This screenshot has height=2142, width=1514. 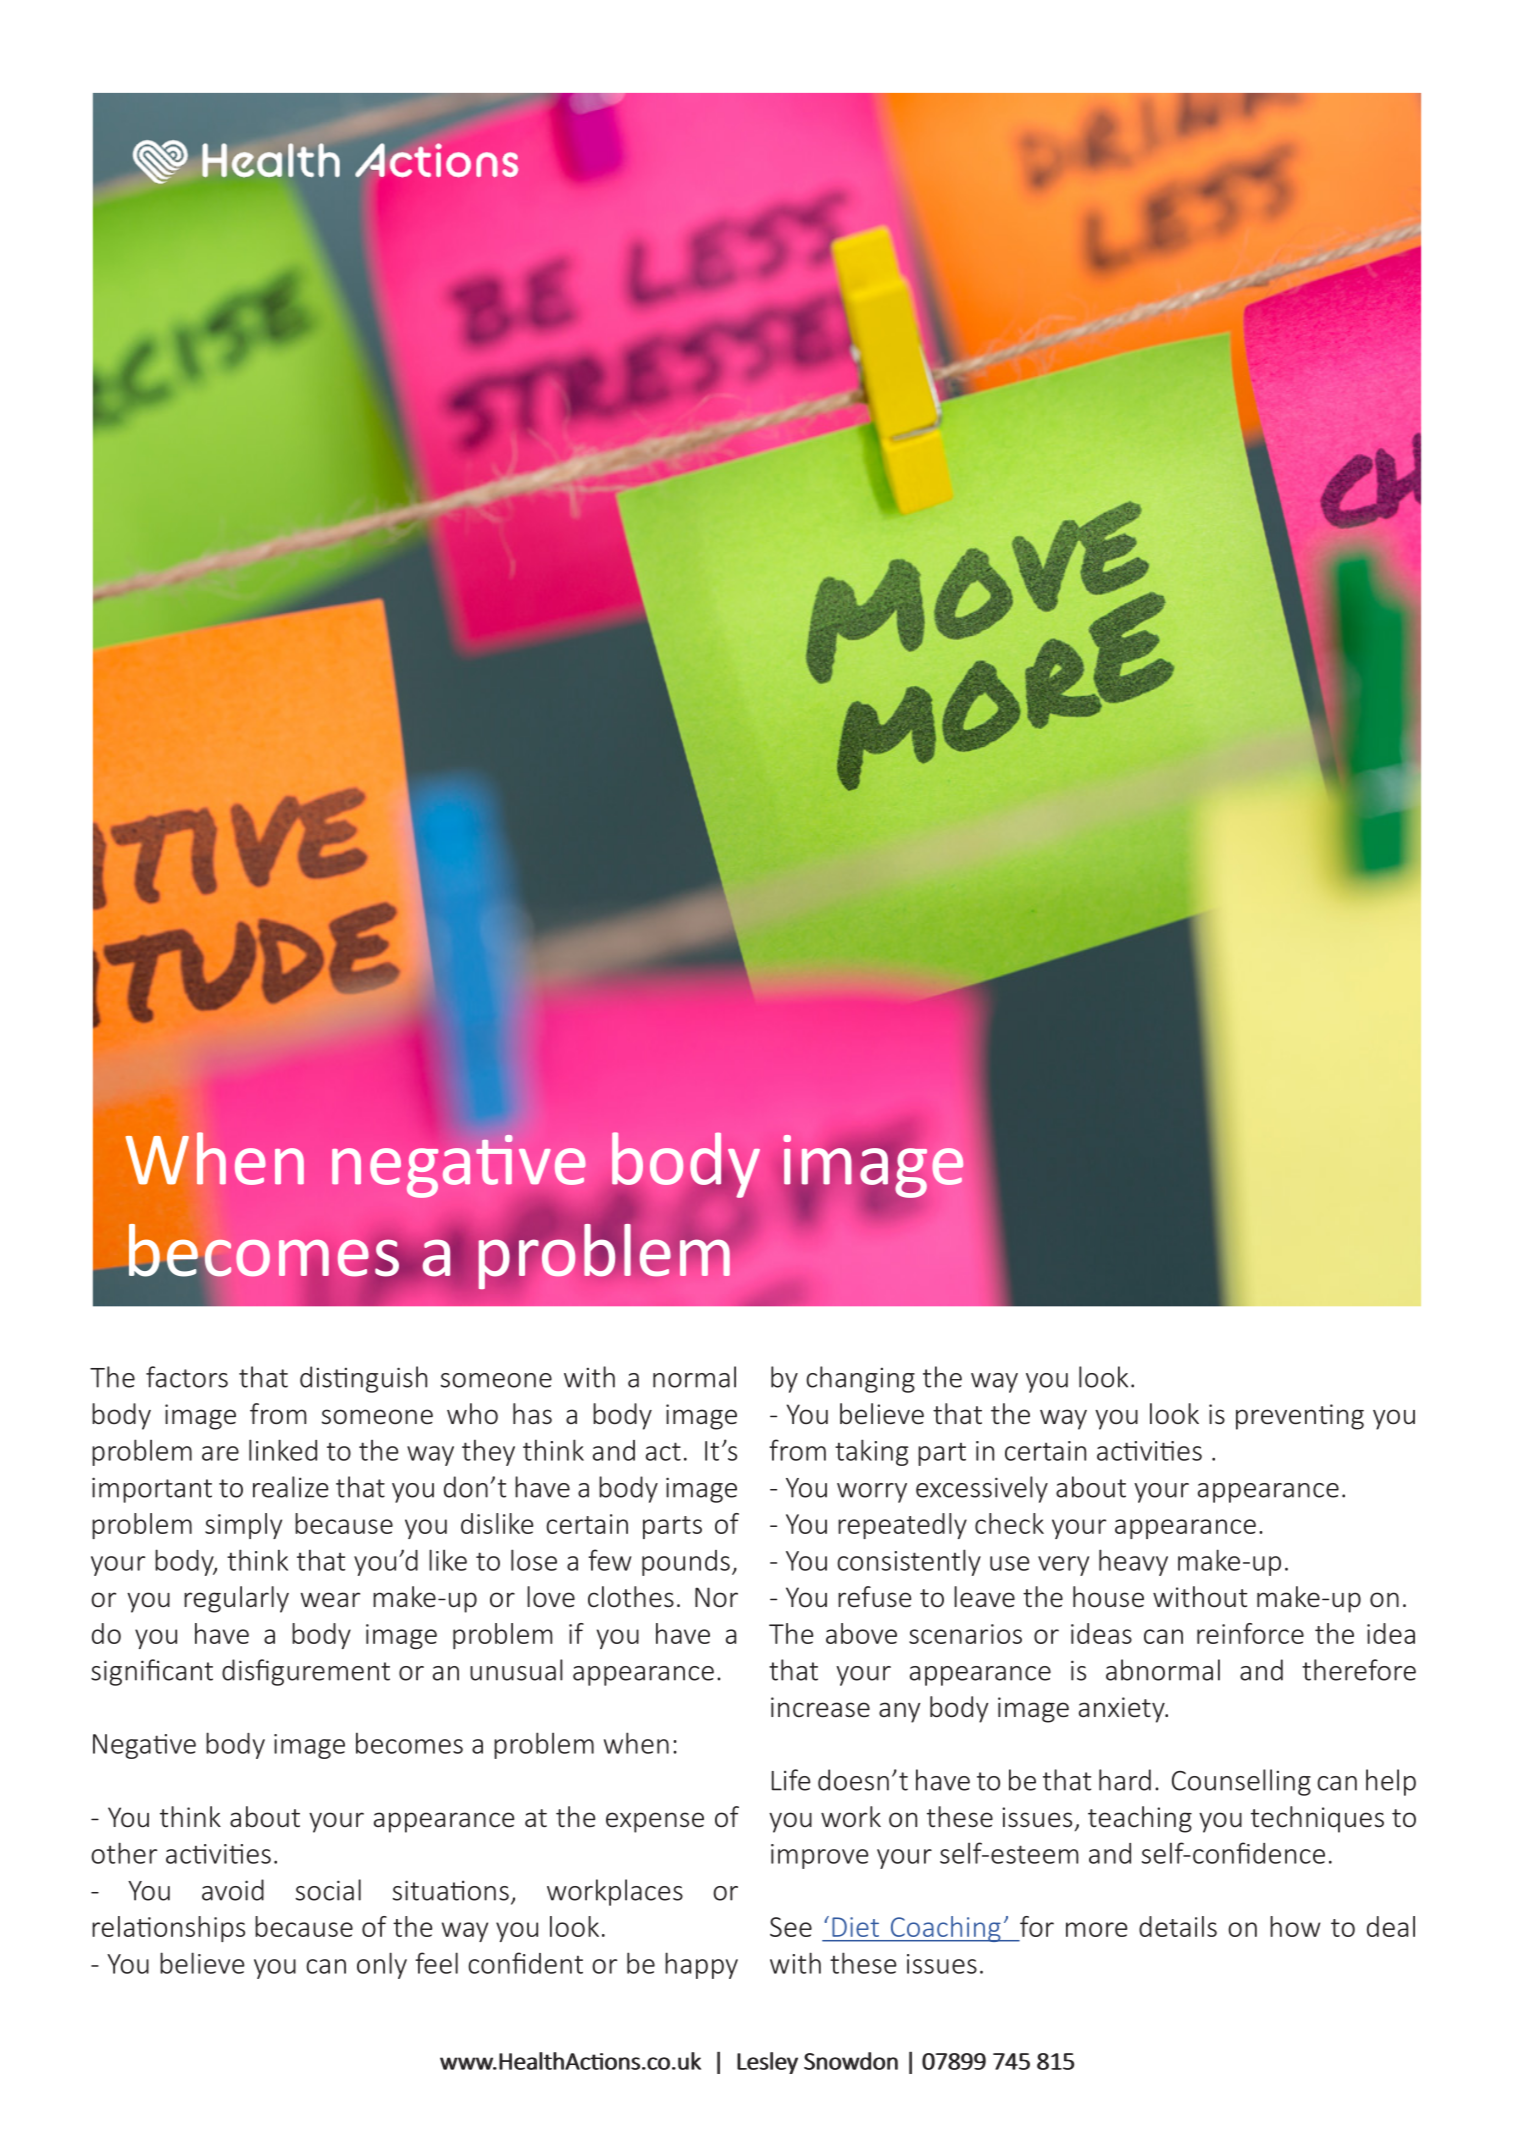 What do you see at coordinates (1300, 1417) in the screenshot?
I see `preventing` at bounding box center [1300, 1417].
